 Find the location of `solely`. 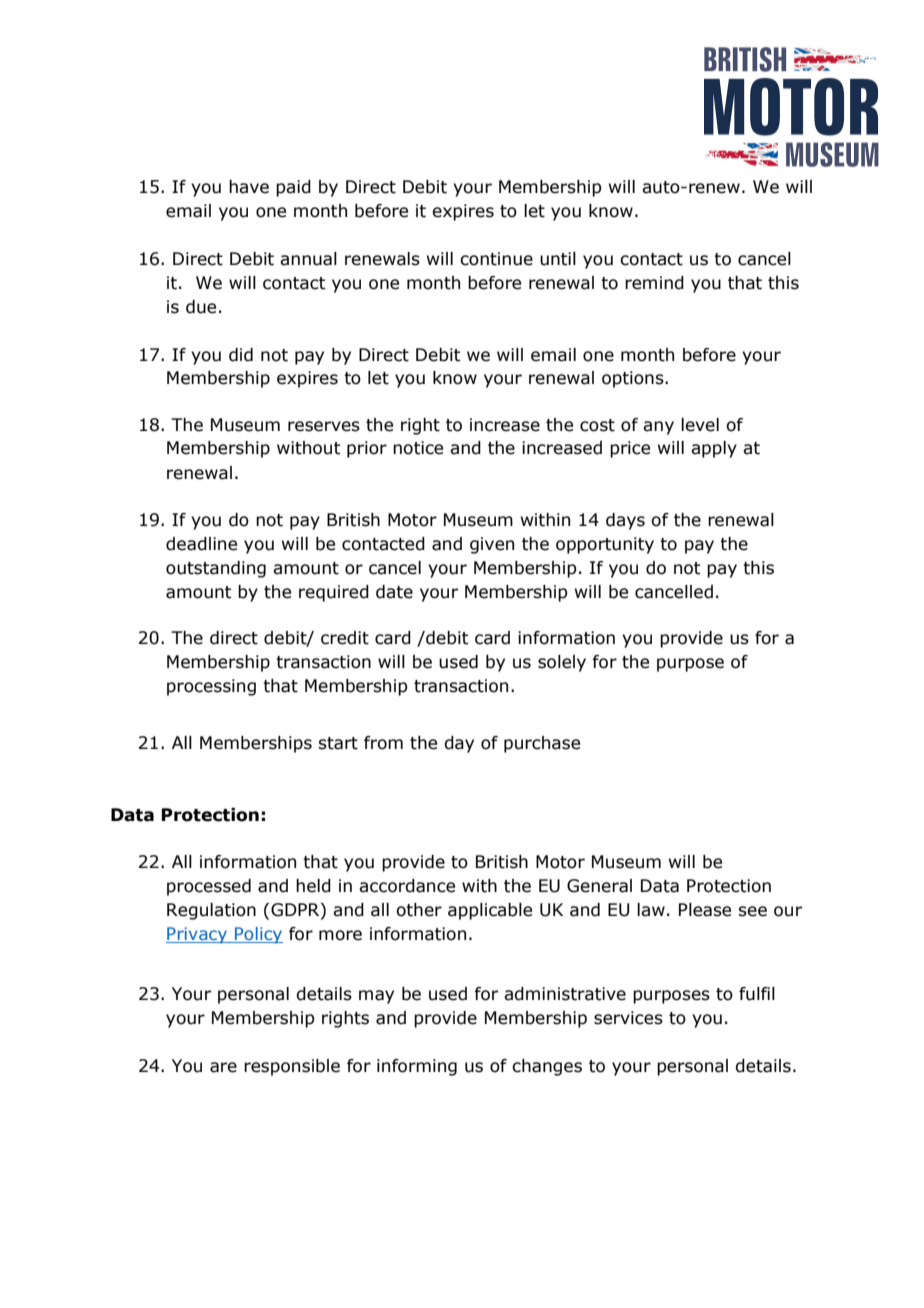

solely is located at coordinates (562, 663).
